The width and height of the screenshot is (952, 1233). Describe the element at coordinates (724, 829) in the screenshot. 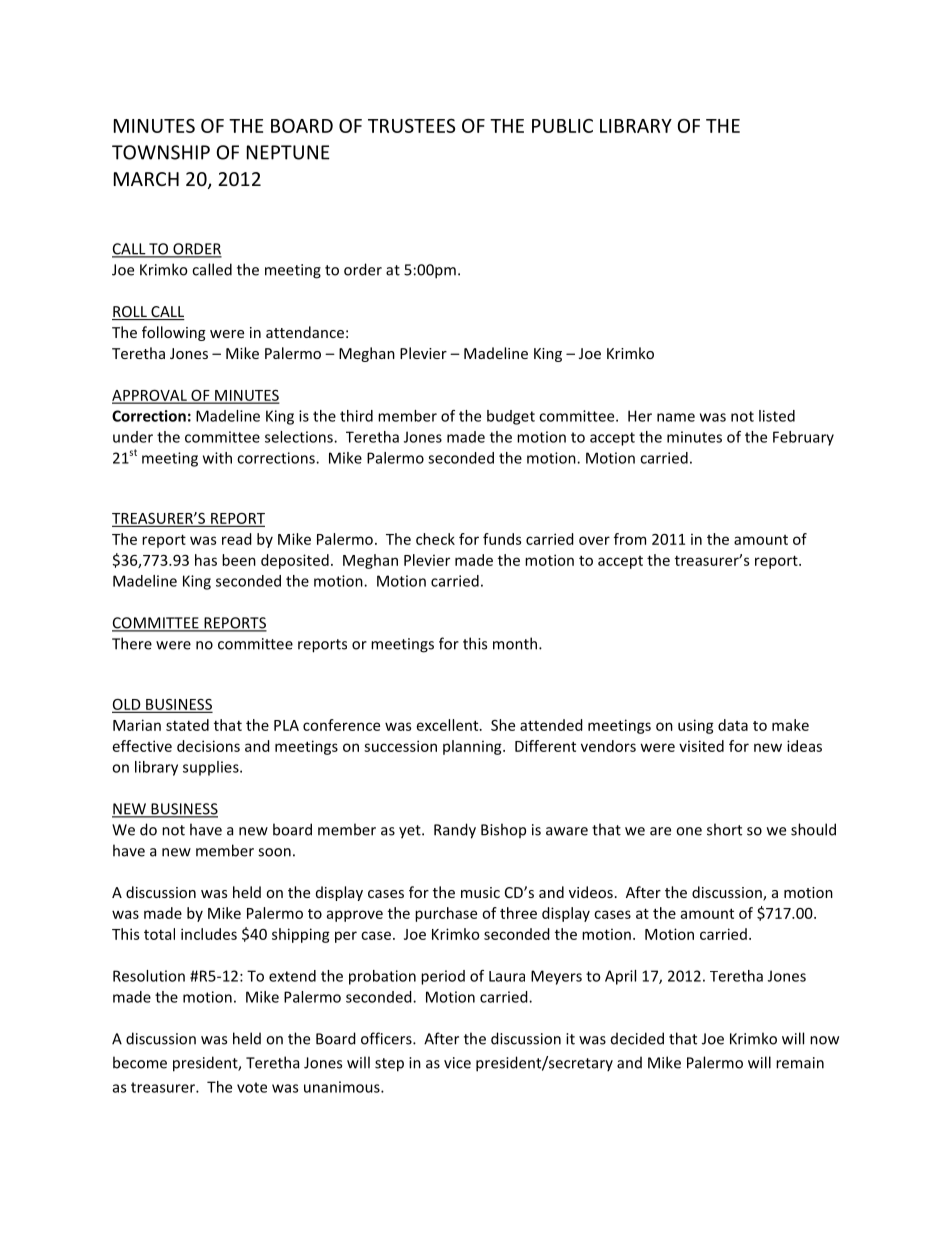

I see `short` at that location.
